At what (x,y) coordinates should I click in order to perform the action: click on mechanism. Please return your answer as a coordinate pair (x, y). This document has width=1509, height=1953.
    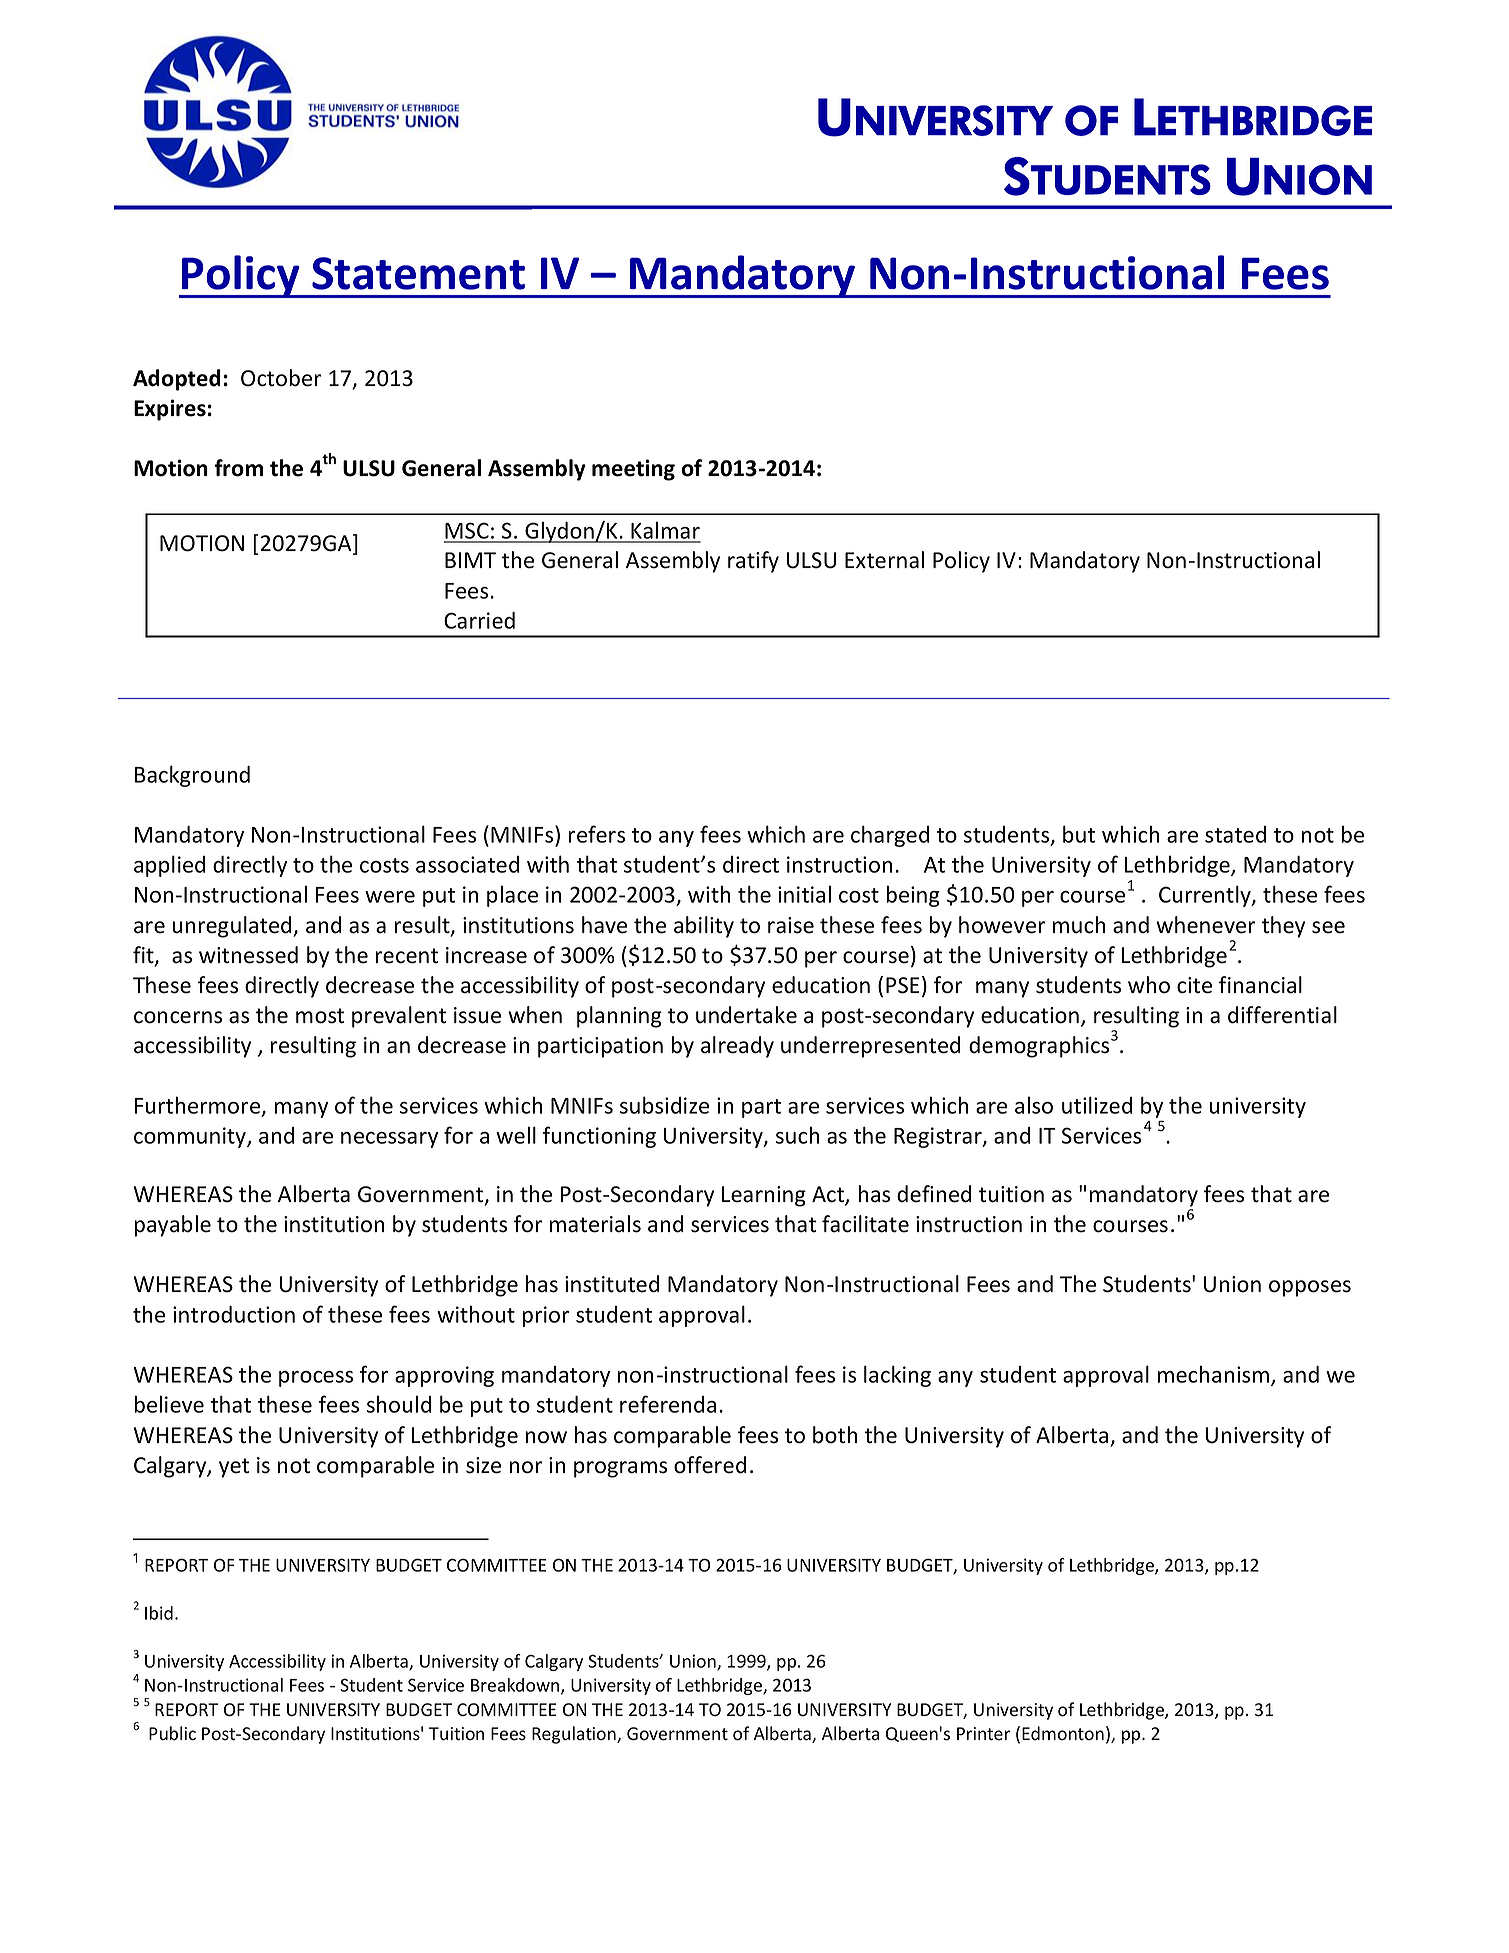
    Looking at the image, I should click on (1214, 1375).
